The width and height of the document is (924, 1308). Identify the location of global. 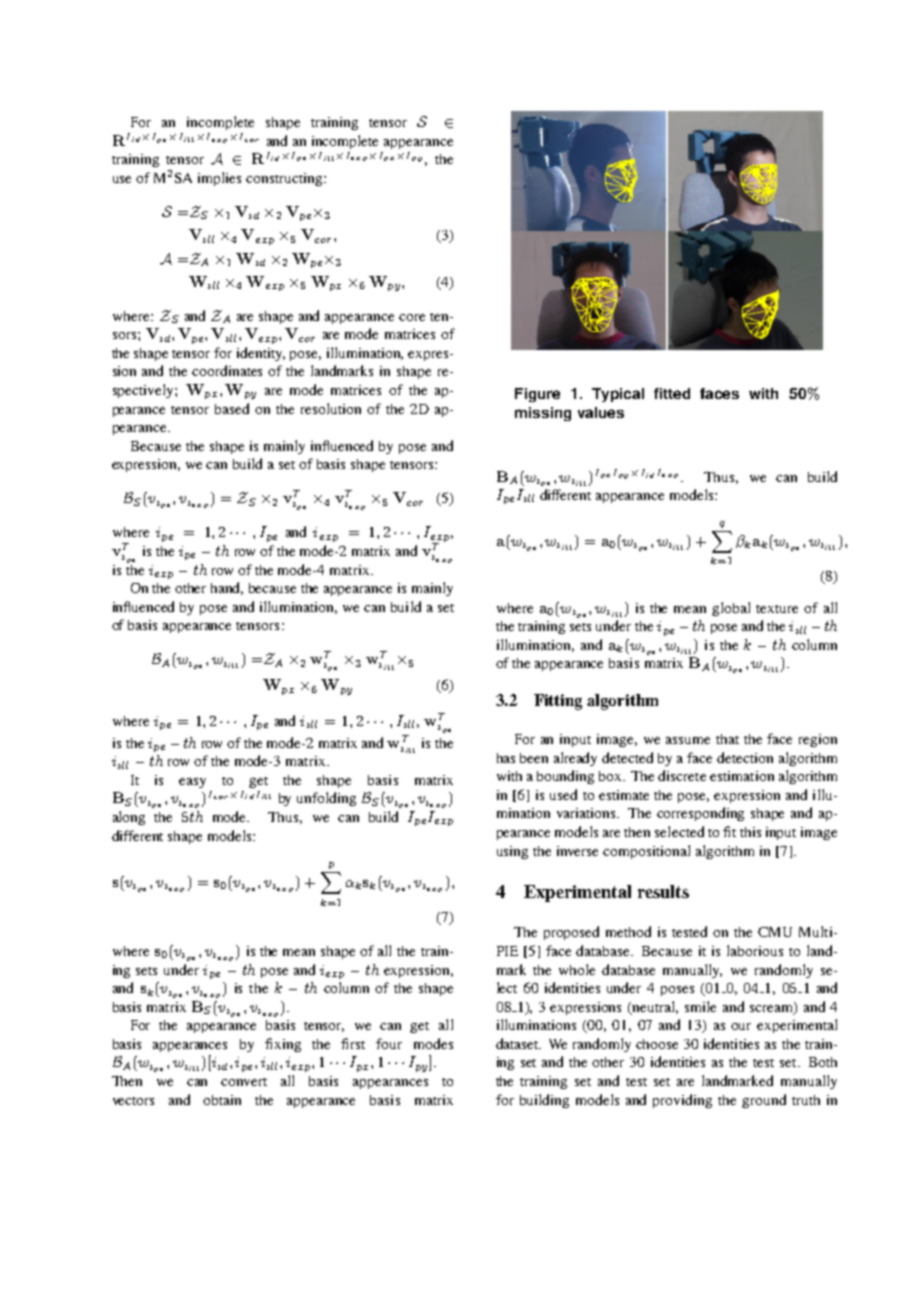
(731, 609).
